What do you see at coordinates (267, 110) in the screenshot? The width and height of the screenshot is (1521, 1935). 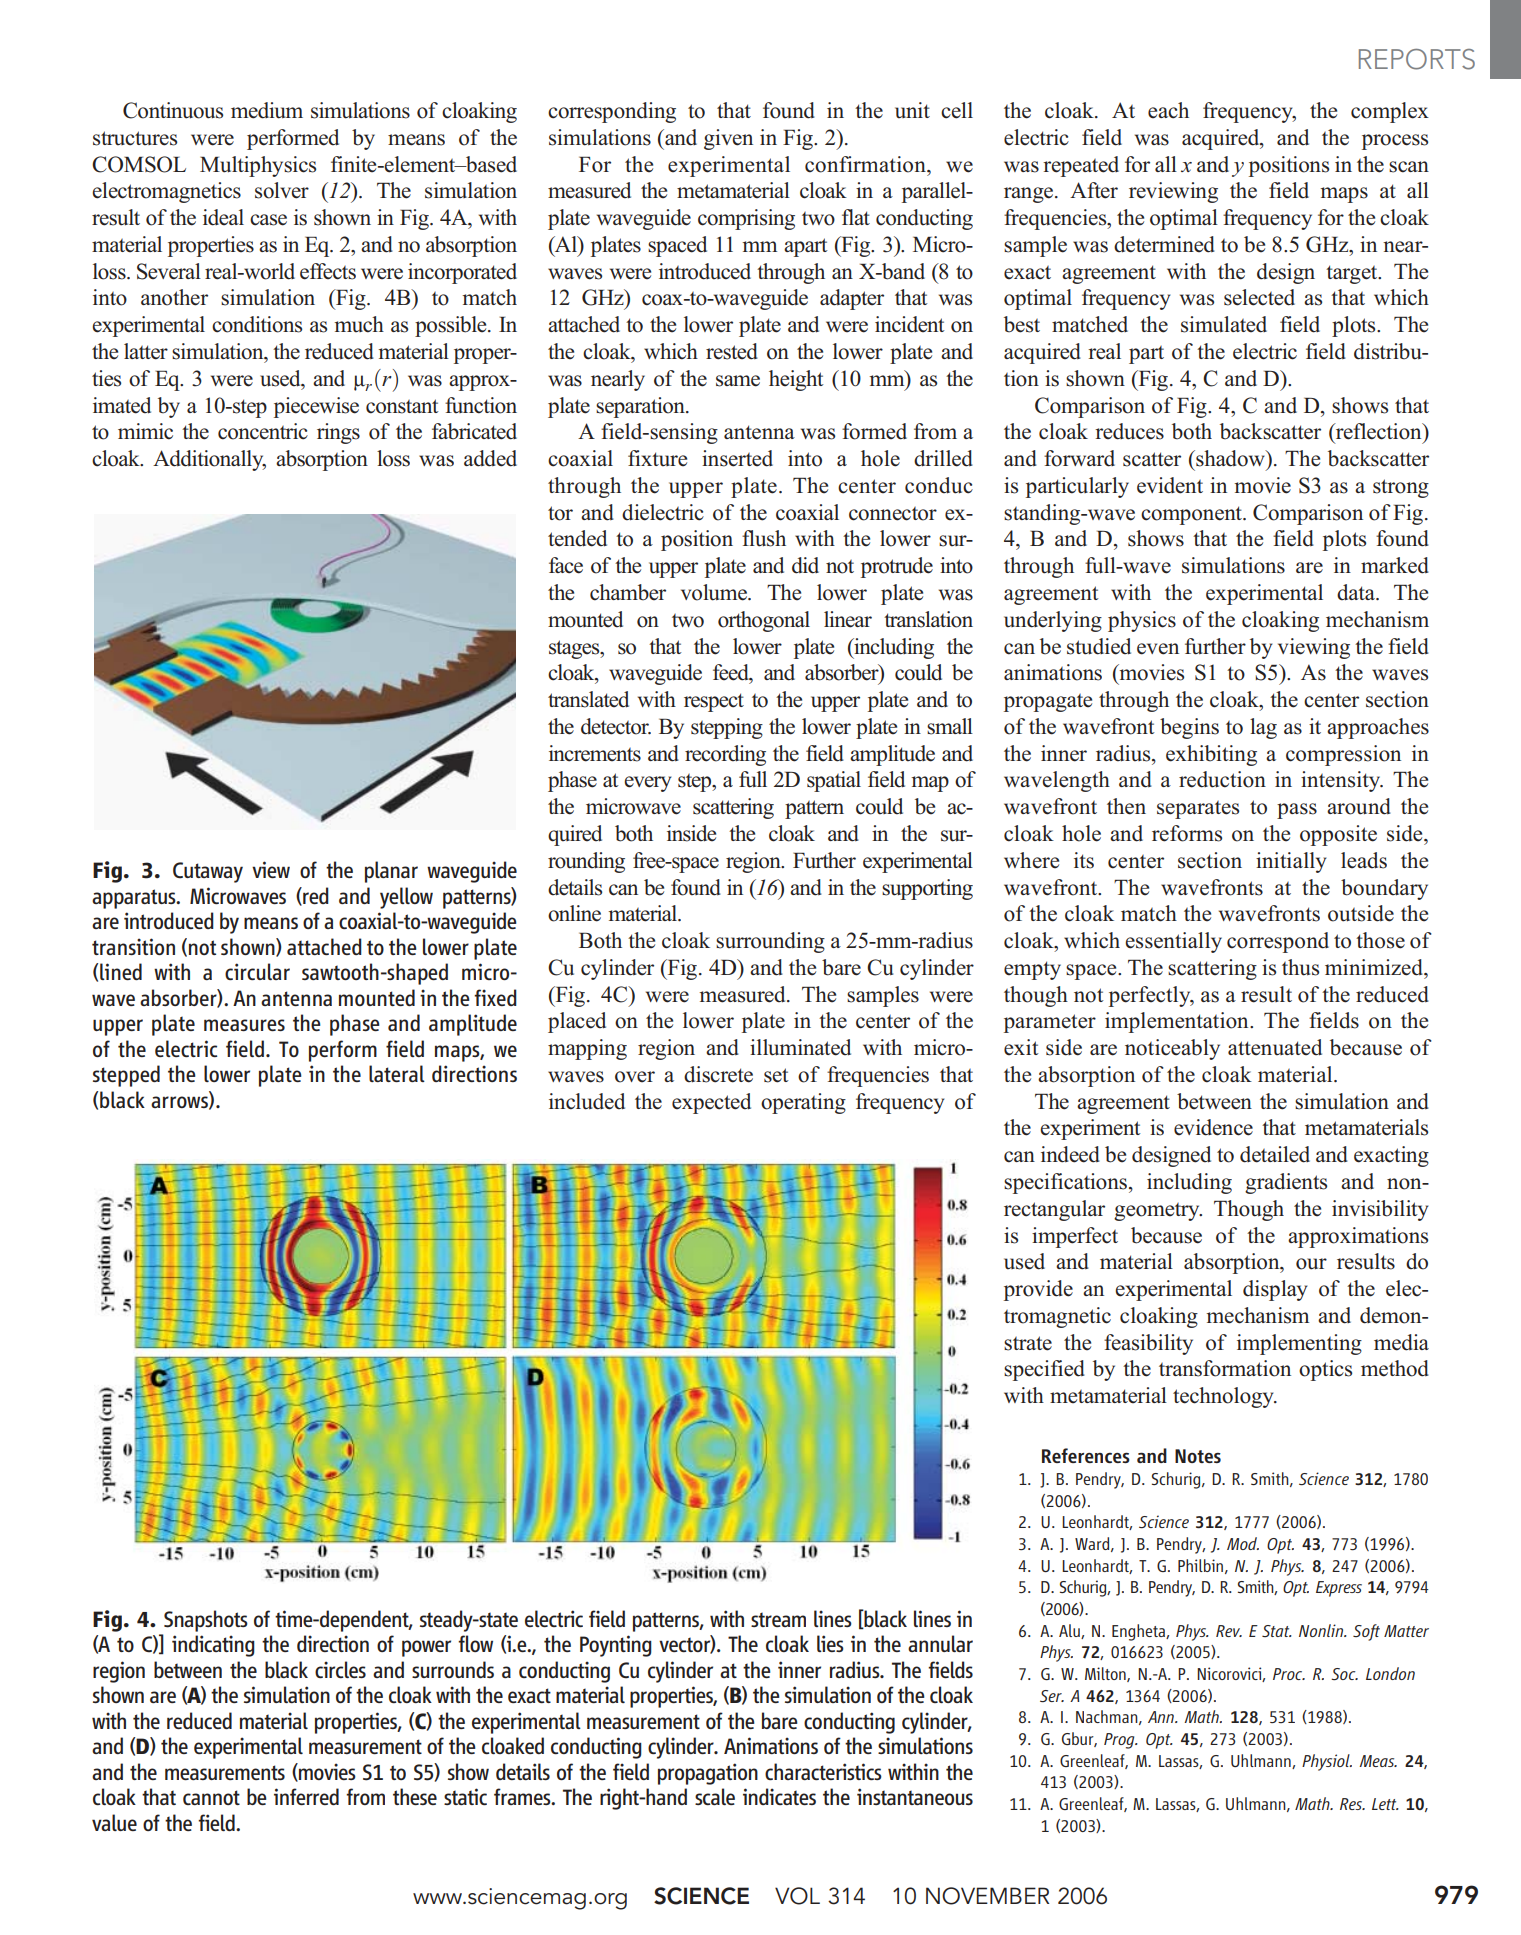 I see `medium` at bounding box center [267, 110].
